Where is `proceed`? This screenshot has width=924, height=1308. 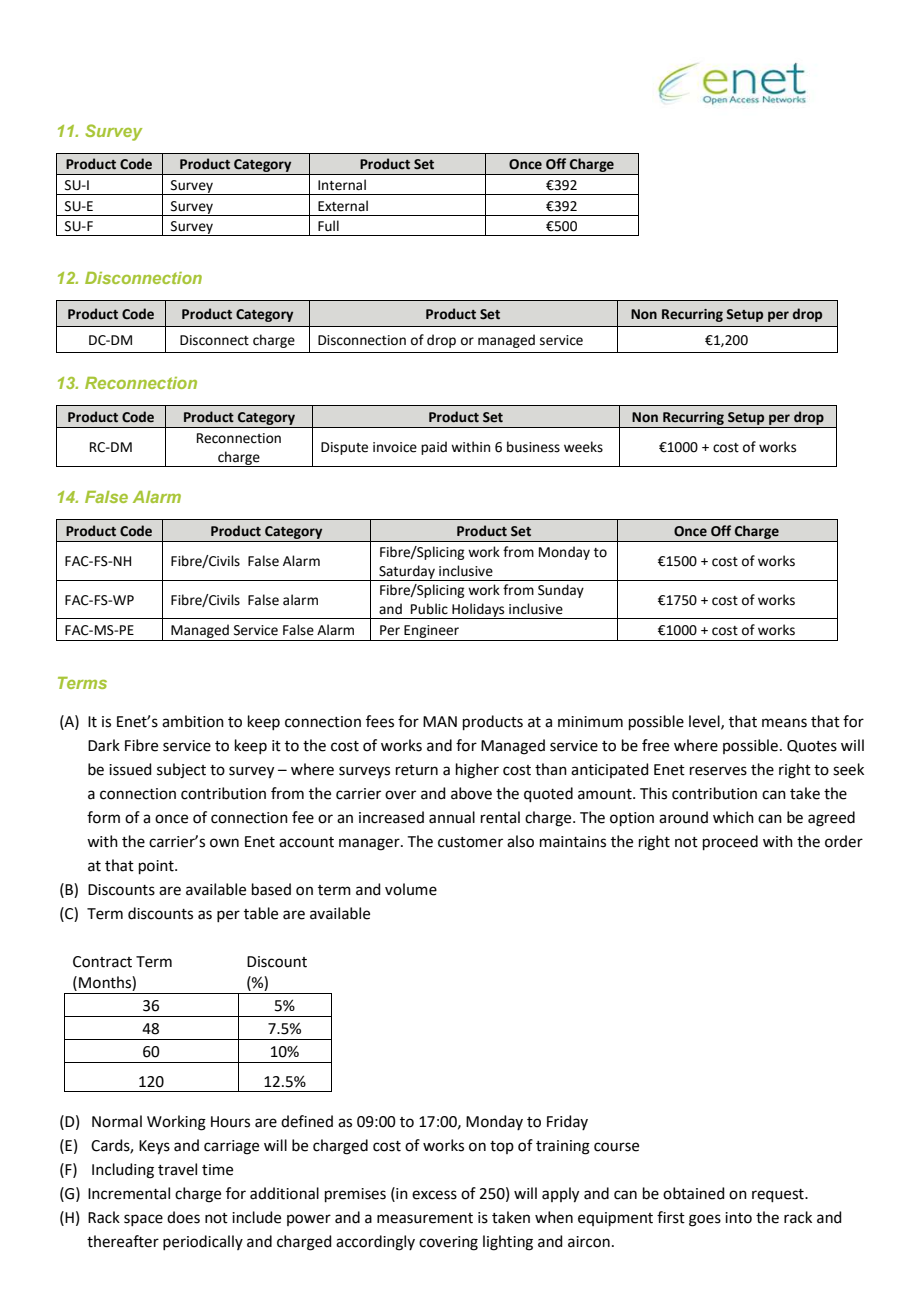 proceed is located at coordinates (730, 842).
